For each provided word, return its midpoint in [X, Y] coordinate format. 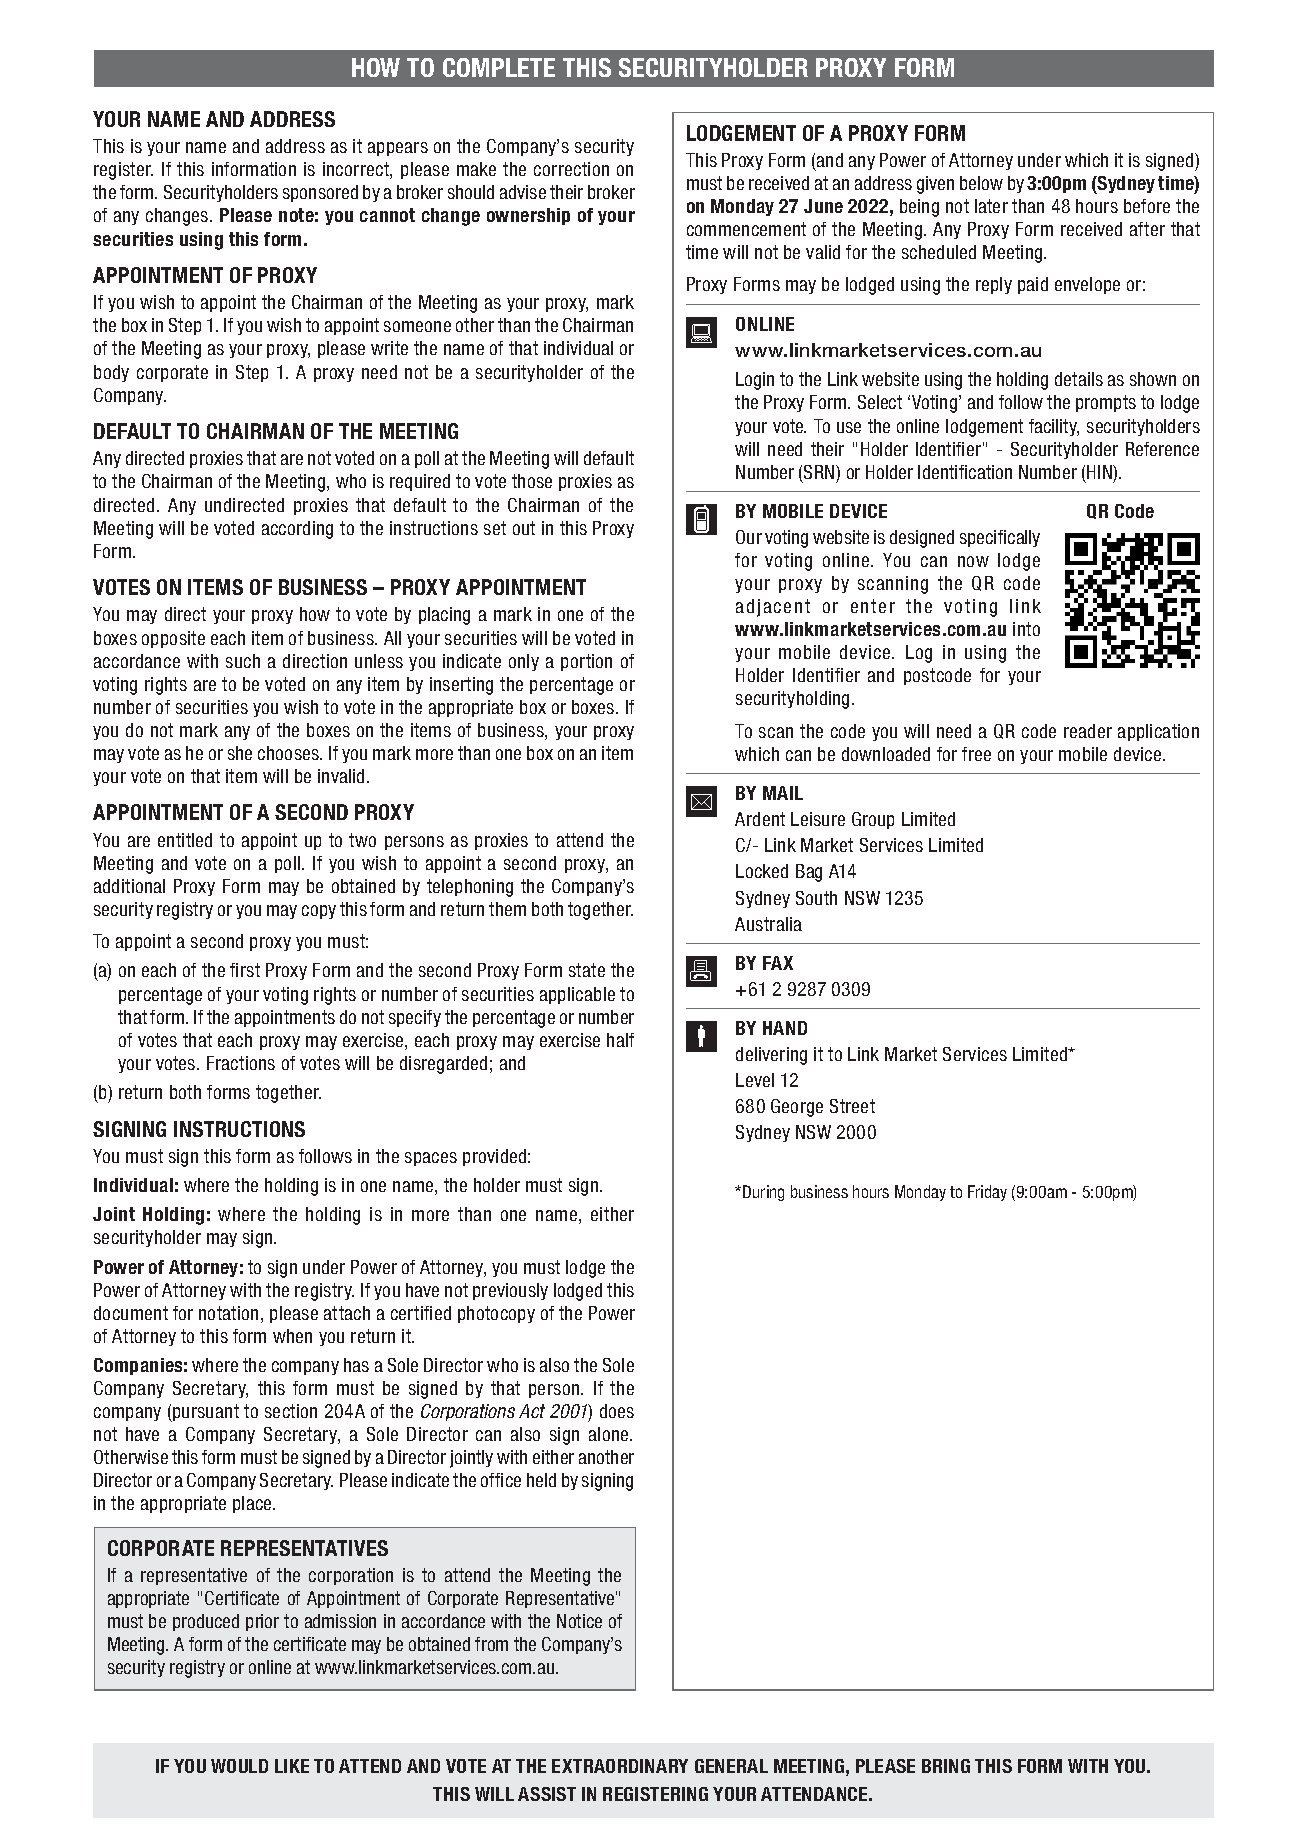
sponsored [320, 193]
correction [571, 169]
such [243, 661]
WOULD [239, 1766]
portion [586, 662]
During [763, 1193]
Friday [987, 1193]
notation [228, 1313]
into [1026, 629]
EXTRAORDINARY [620, 1766]
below [981, 183]
